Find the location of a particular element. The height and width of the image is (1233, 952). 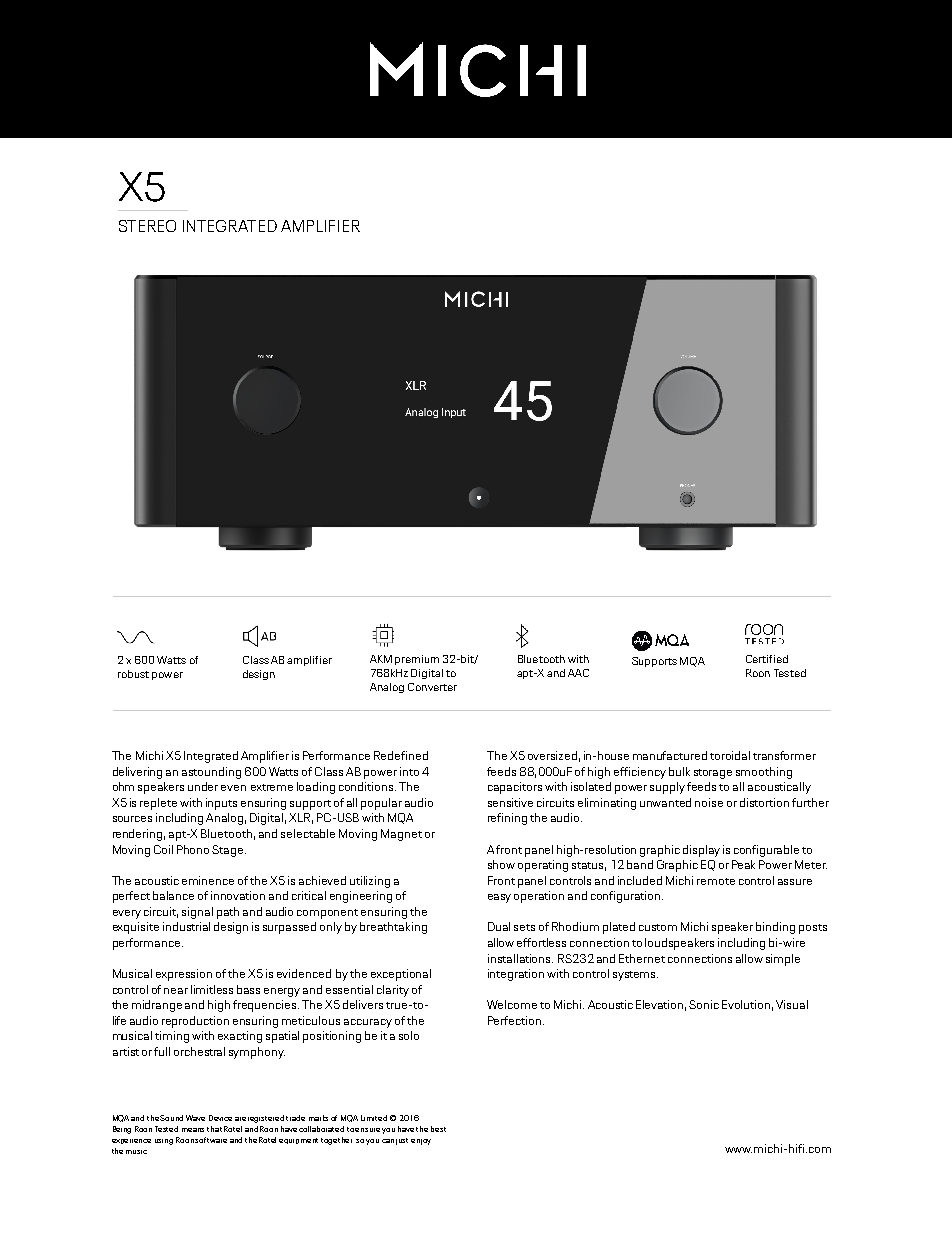

robust is located at coordinates (133, 674).
